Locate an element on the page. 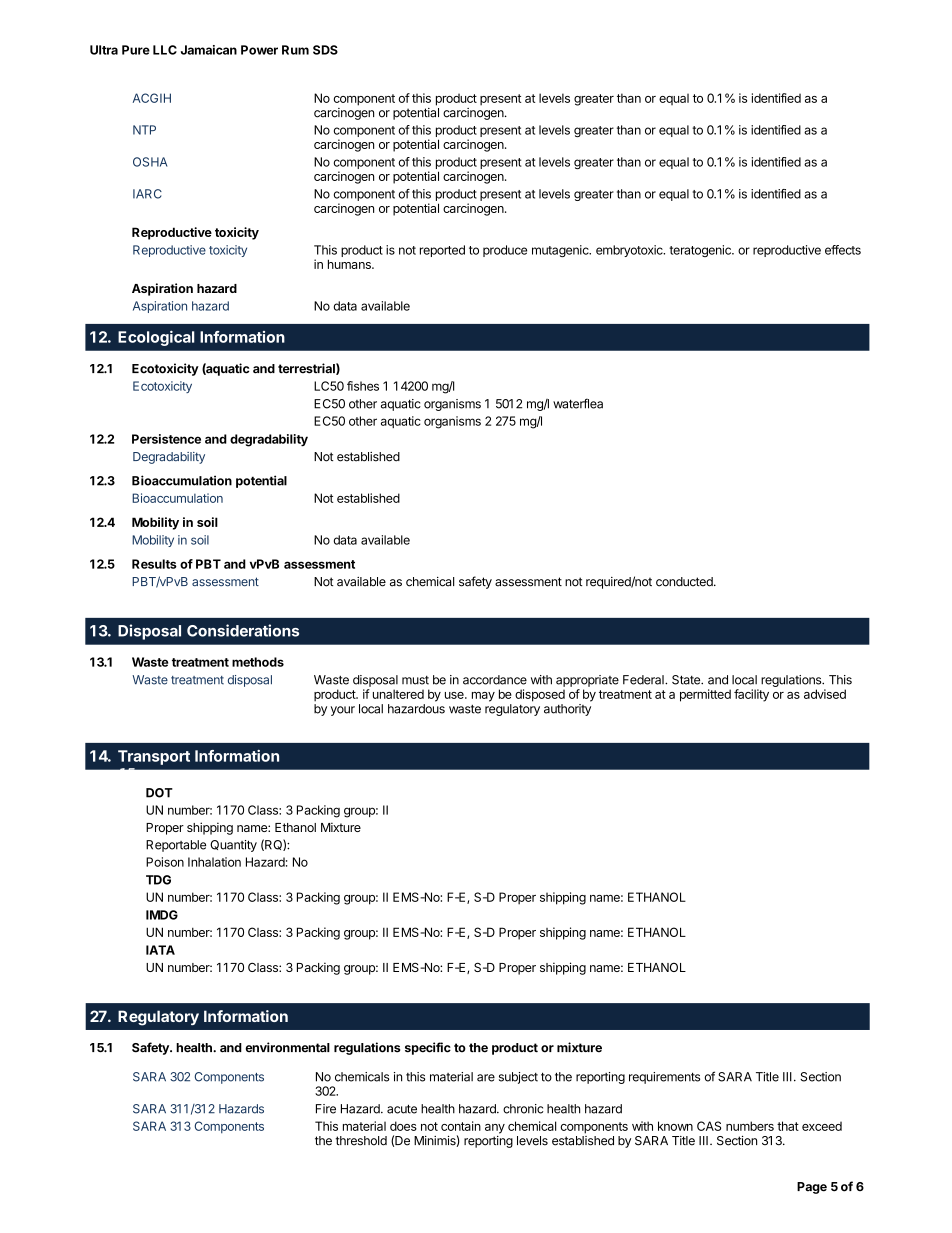  accordance is located at coordinates (495, 680).
